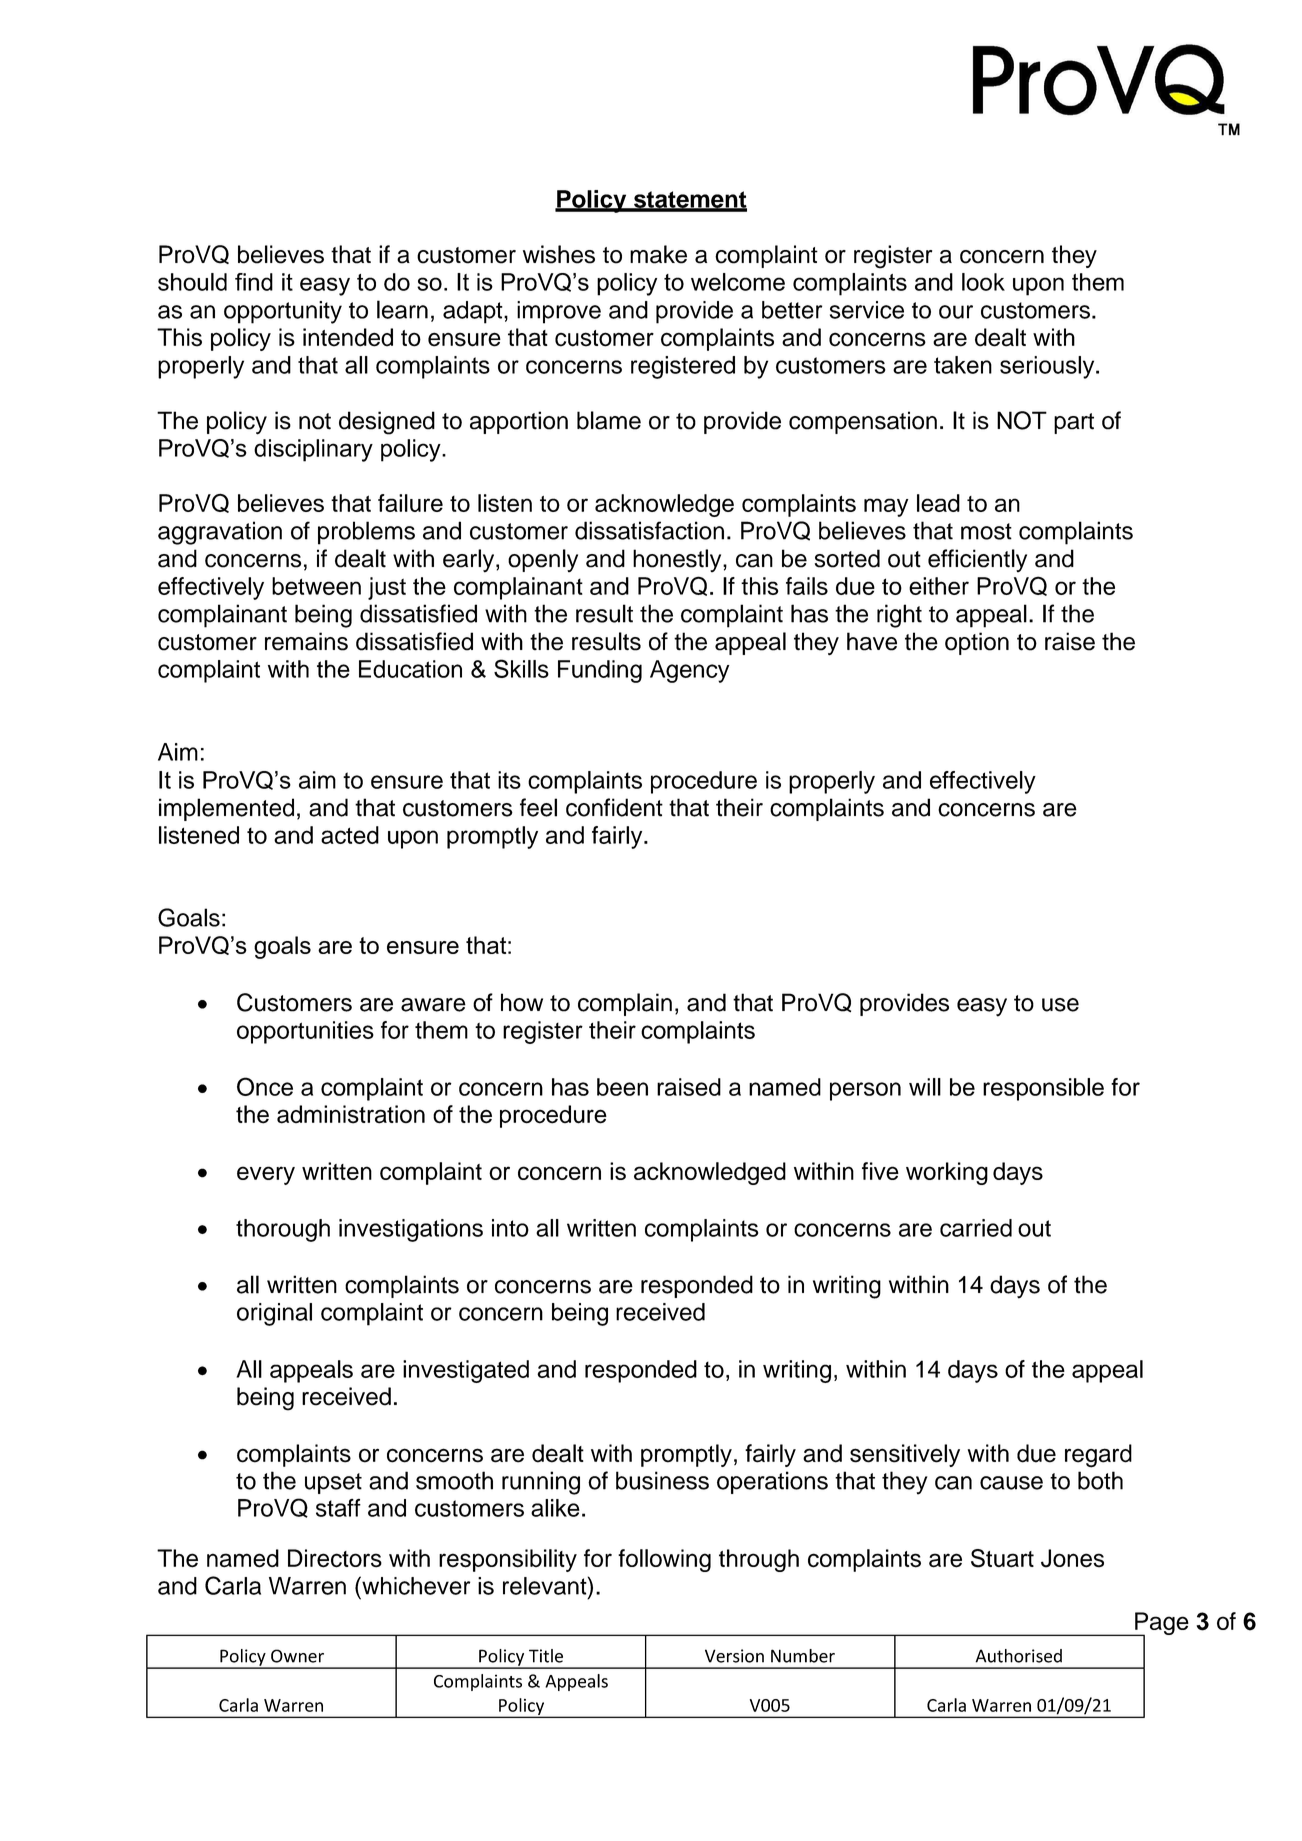 The width and height of the screenshot is (1302, 1841). I want to click on working, so click(947, 1173).
